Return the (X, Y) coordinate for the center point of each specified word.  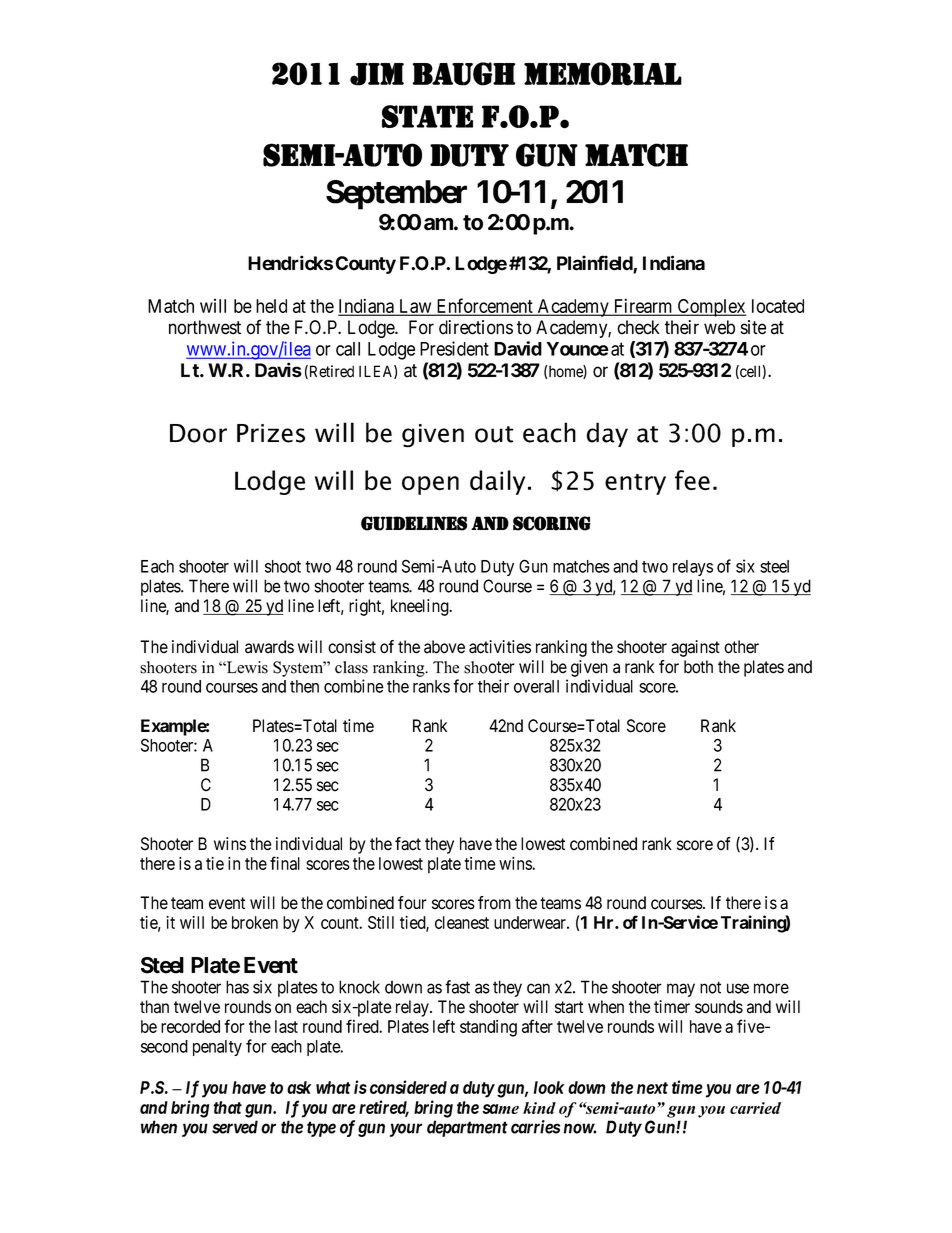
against (695, 648)
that (228, 1107)
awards (269, 647)
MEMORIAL (603, 74)
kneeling (421, 607)
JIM (377, 74)
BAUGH (463, 74)
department (467, 1128)
